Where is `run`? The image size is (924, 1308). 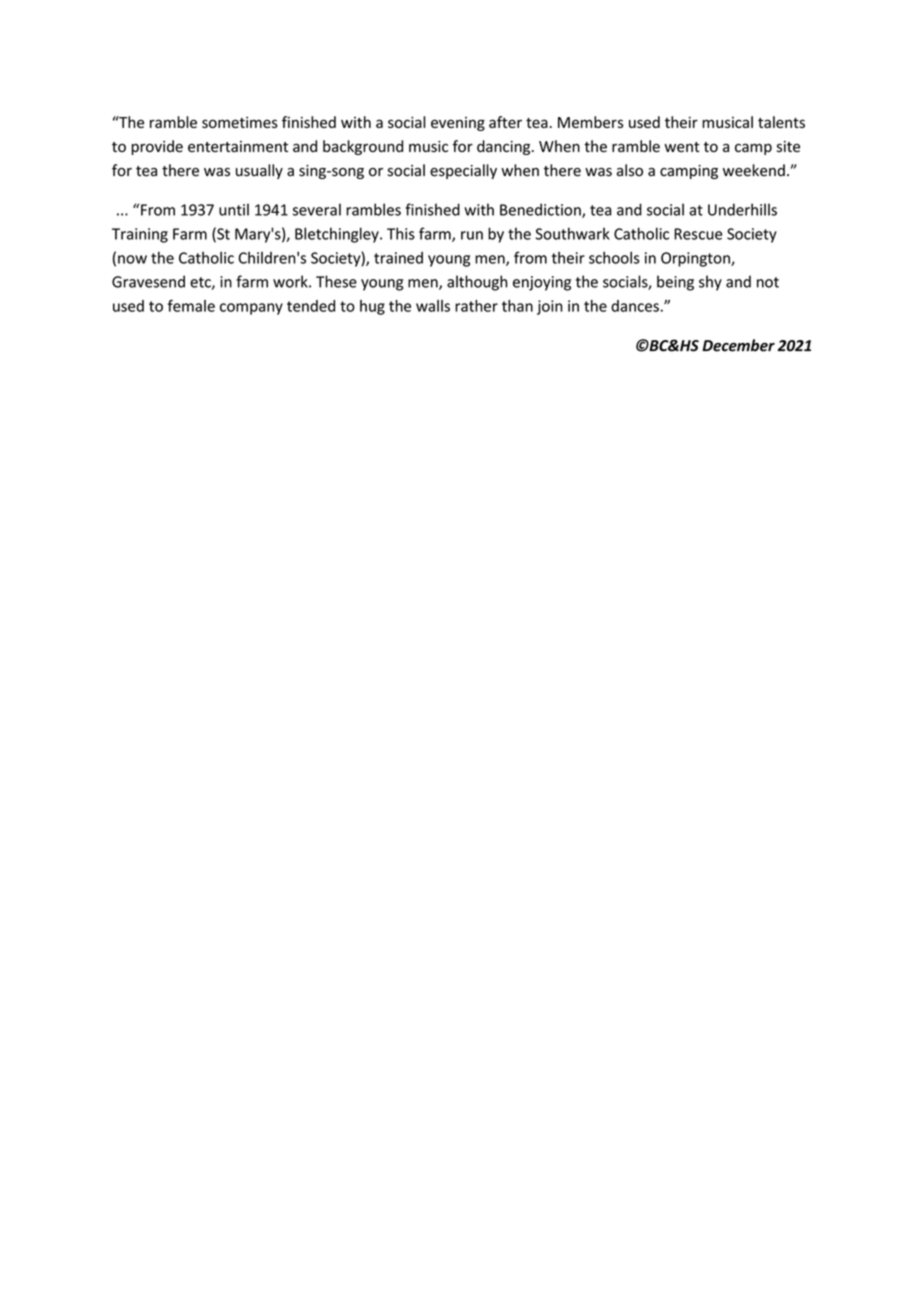
run is located at coordinates (472, 235).
